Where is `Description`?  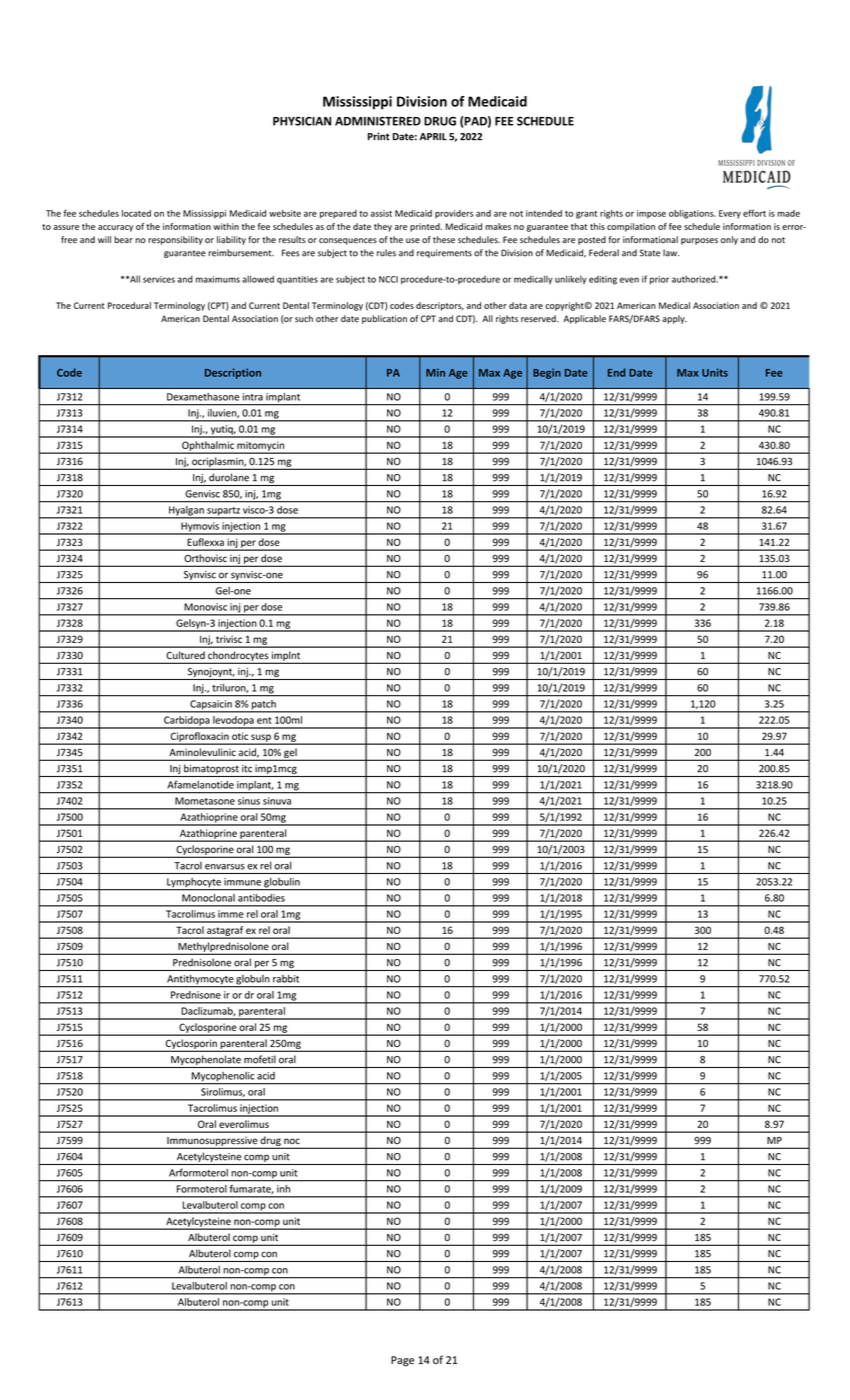 Description is located at coordinates (233, 373).
